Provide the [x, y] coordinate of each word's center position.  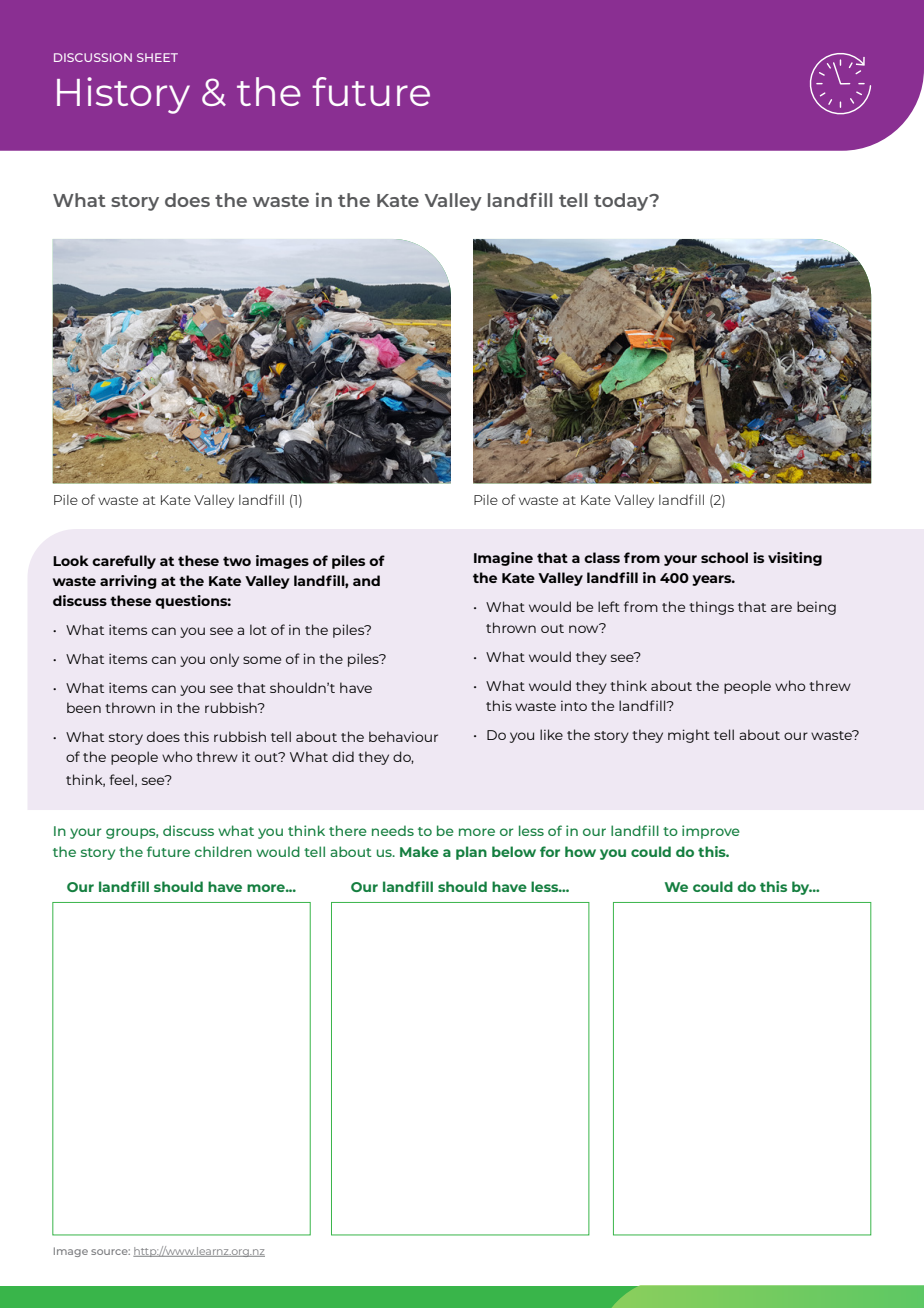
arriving [128, 582]
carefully [124, 562]
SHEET [157, 57]
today [622, 202]
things [711, 608]
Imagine [503, 559]
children [223, 851]
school [724, 557]
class [602, 557]
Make [419, 851]
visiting [795, 559]
